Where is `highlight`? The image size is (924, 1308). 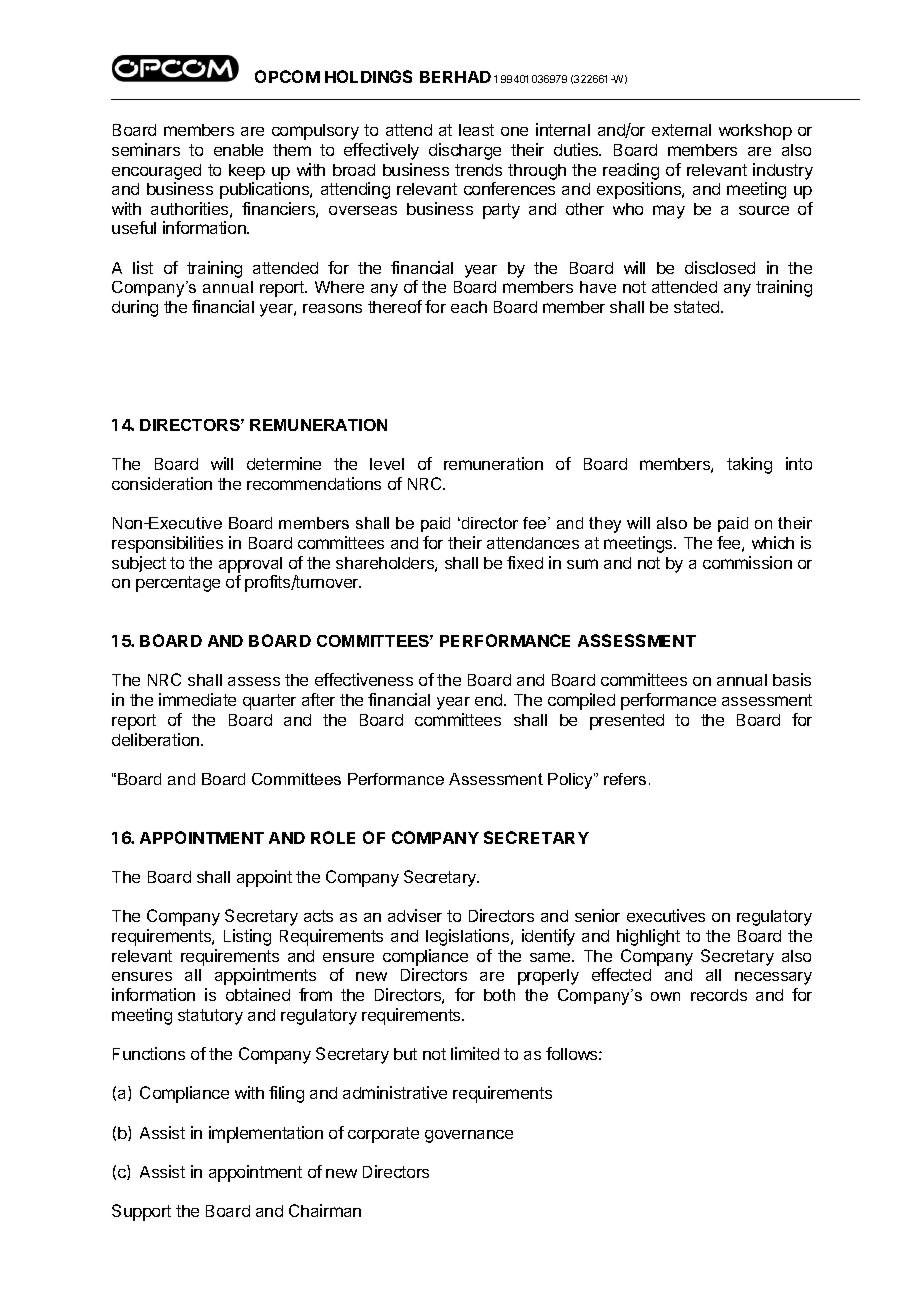
highlight is located at coordinates (648, 937).
